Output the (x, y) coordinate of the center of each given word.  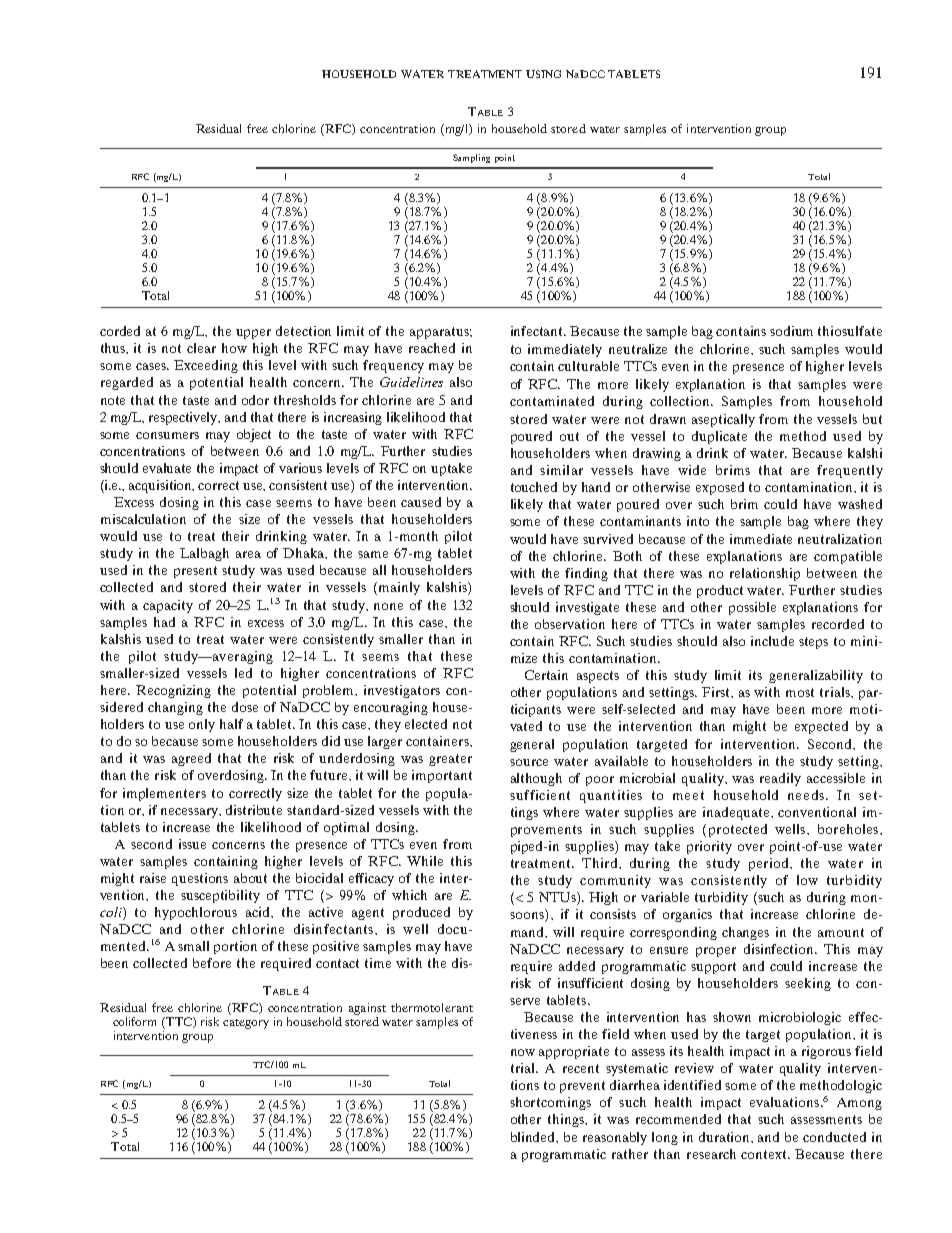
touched (534, 487)
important (442, 776)
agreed (191, 759)
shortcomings (550, 1103)
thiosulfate (850, 331)
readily (780, 779)
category (246, 1024)
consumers (167, 435)
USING (543, 74)
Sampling (471, 158)
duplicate (719, 437)
